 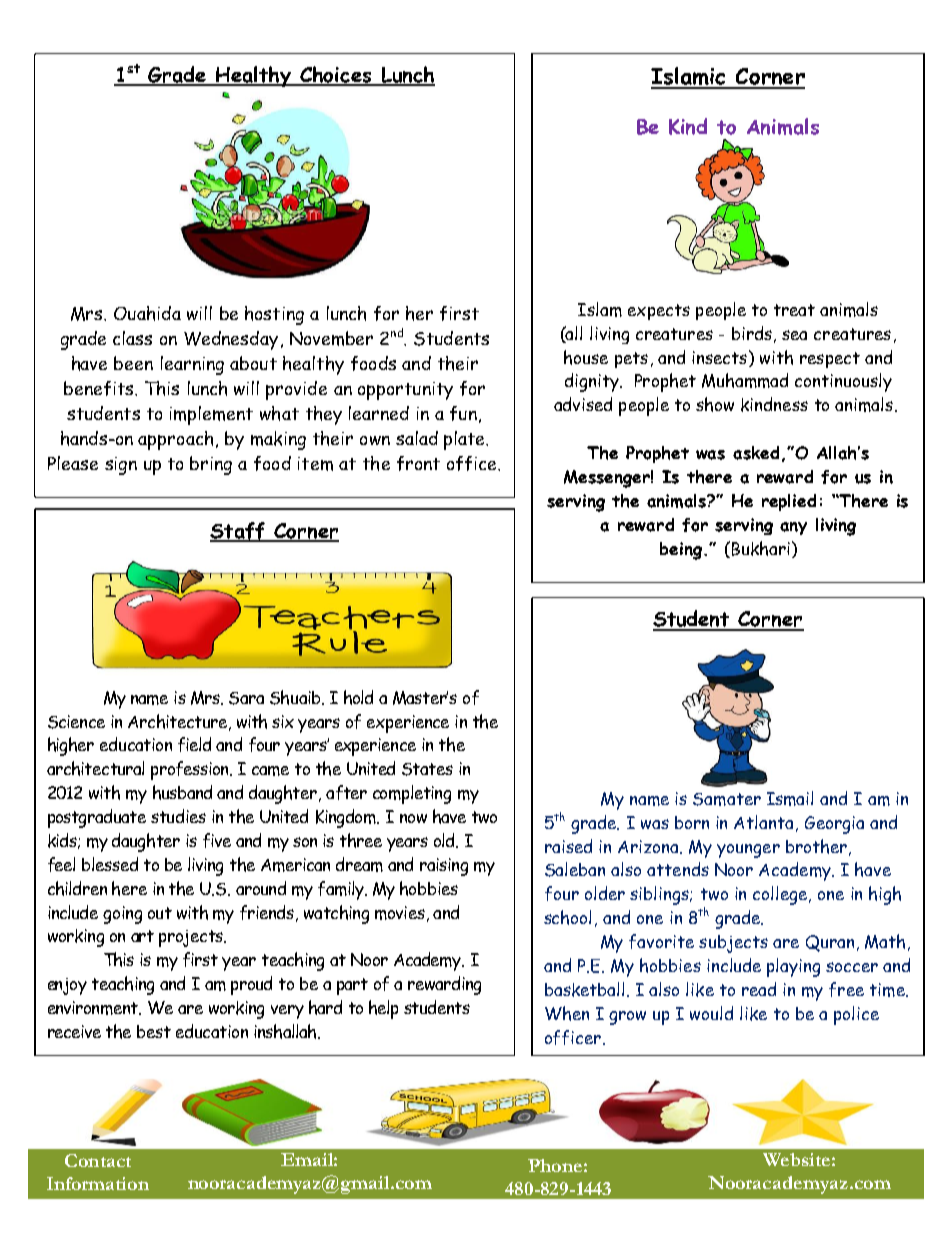 I want to click on been, so click(x=133, y=363).
